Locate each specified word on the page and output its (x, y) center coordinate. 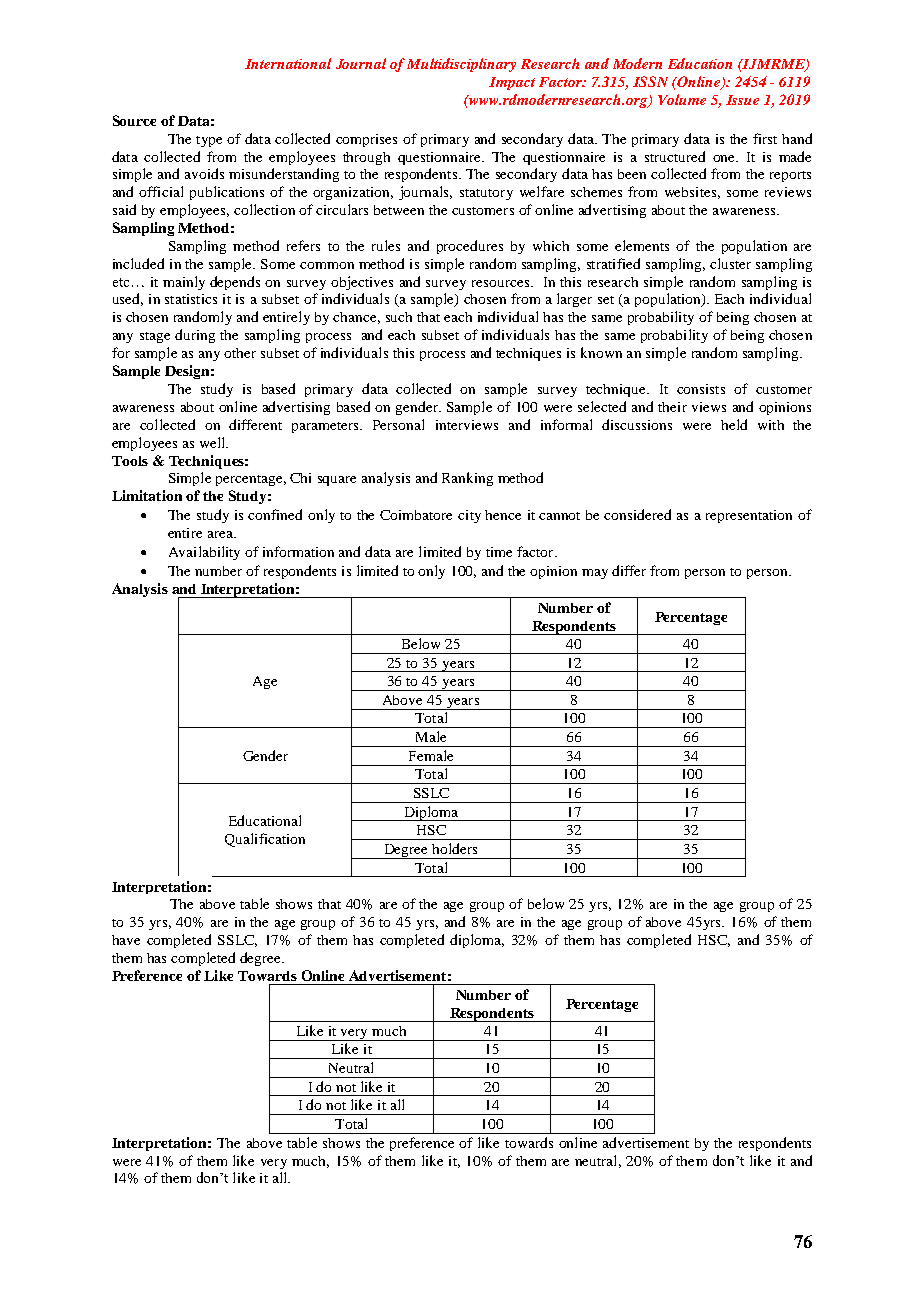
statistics (191, 299)
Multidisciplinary (461, 65)
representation (749, 516)
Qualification (265, 840)
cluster (730, 263)
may (595, 574)
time (499, 552)
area (221, 534)
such (399, 317)
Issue (742, 100)
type (209, 141)
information (298, 551)
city (469, 516)
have (126, 940)
